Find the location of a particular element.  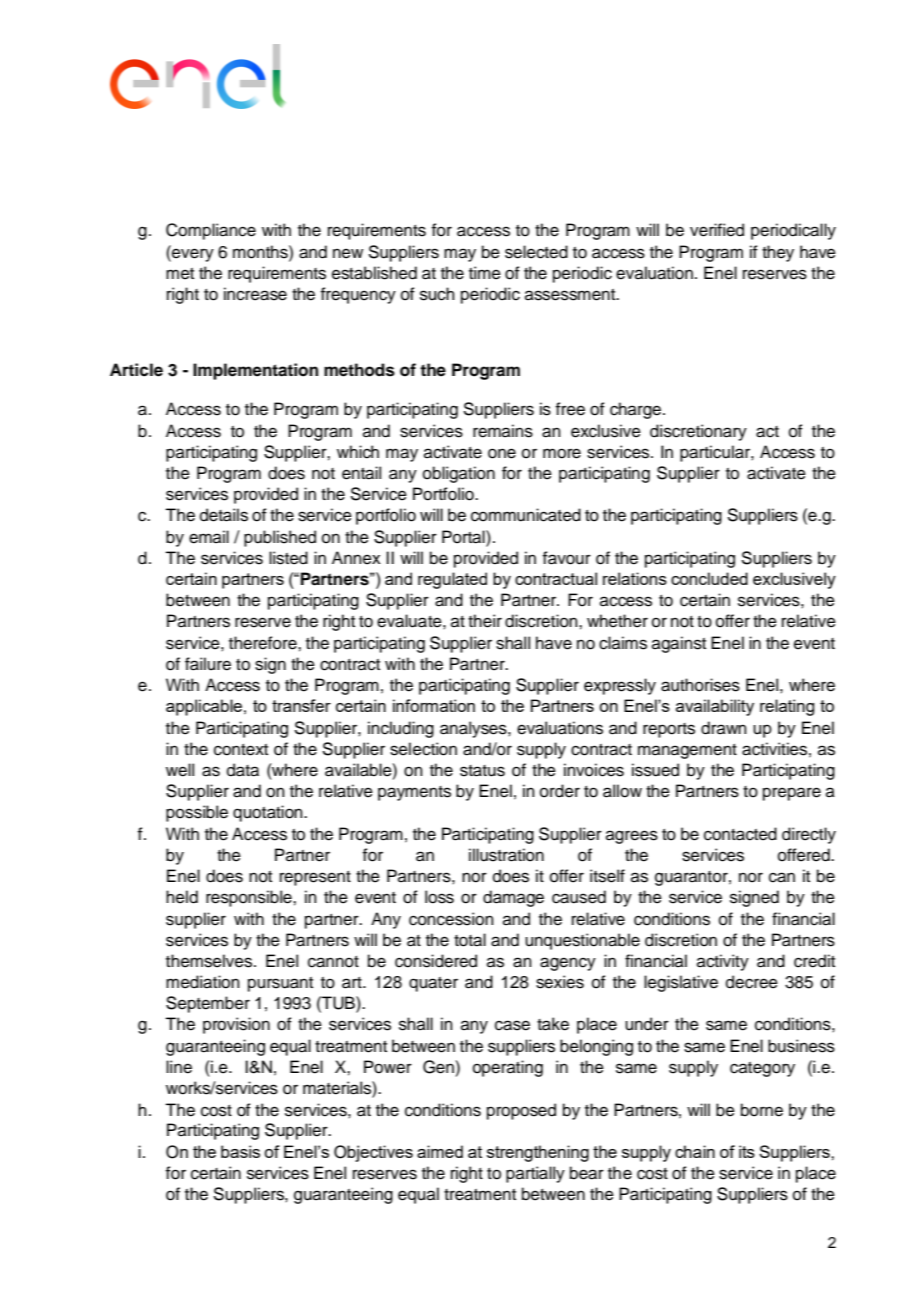

aimed is located at coordinates (440, 1151).
